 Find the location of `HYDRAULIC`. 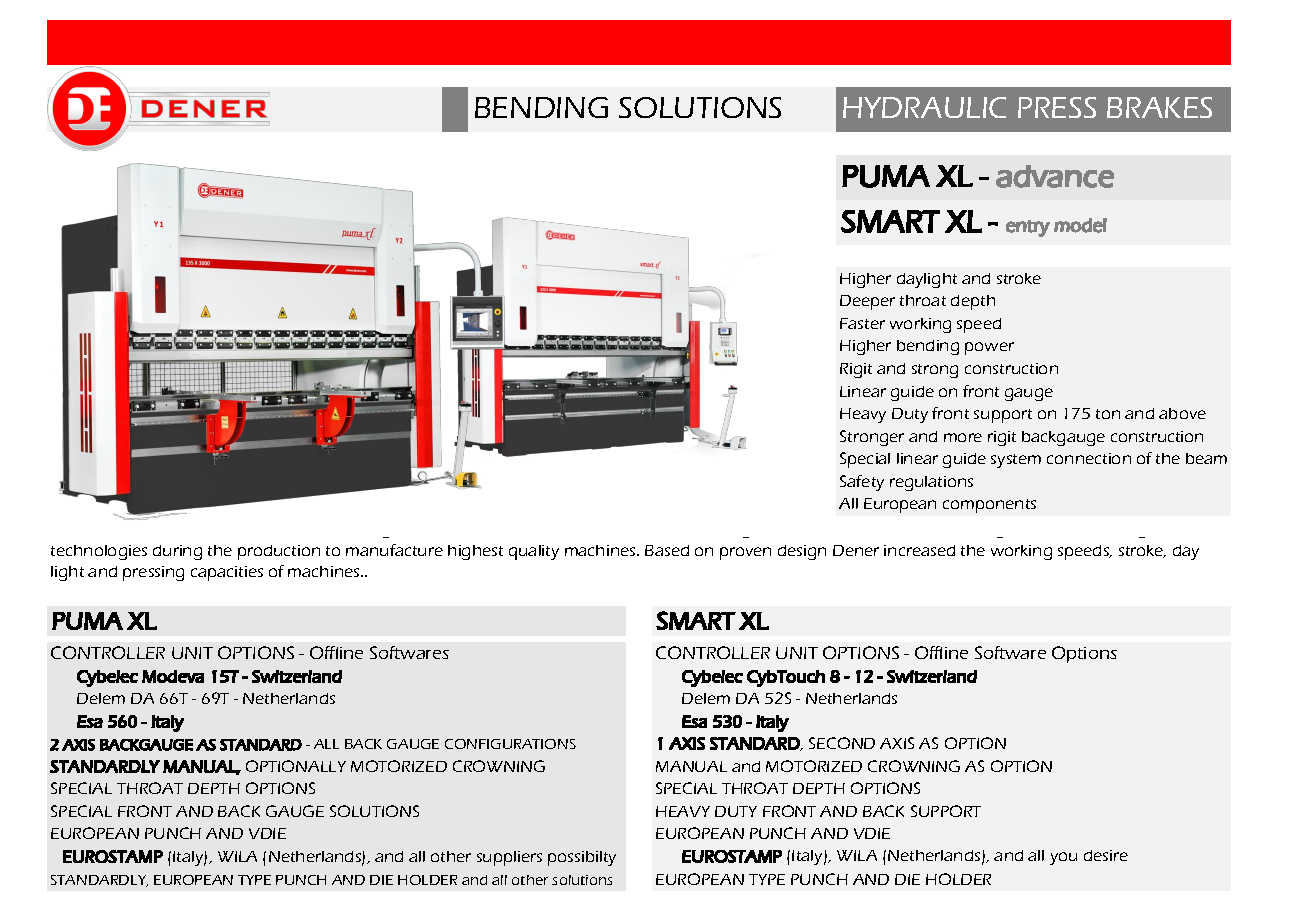

HYDRAULIC is located at coordinates (924, 107).
